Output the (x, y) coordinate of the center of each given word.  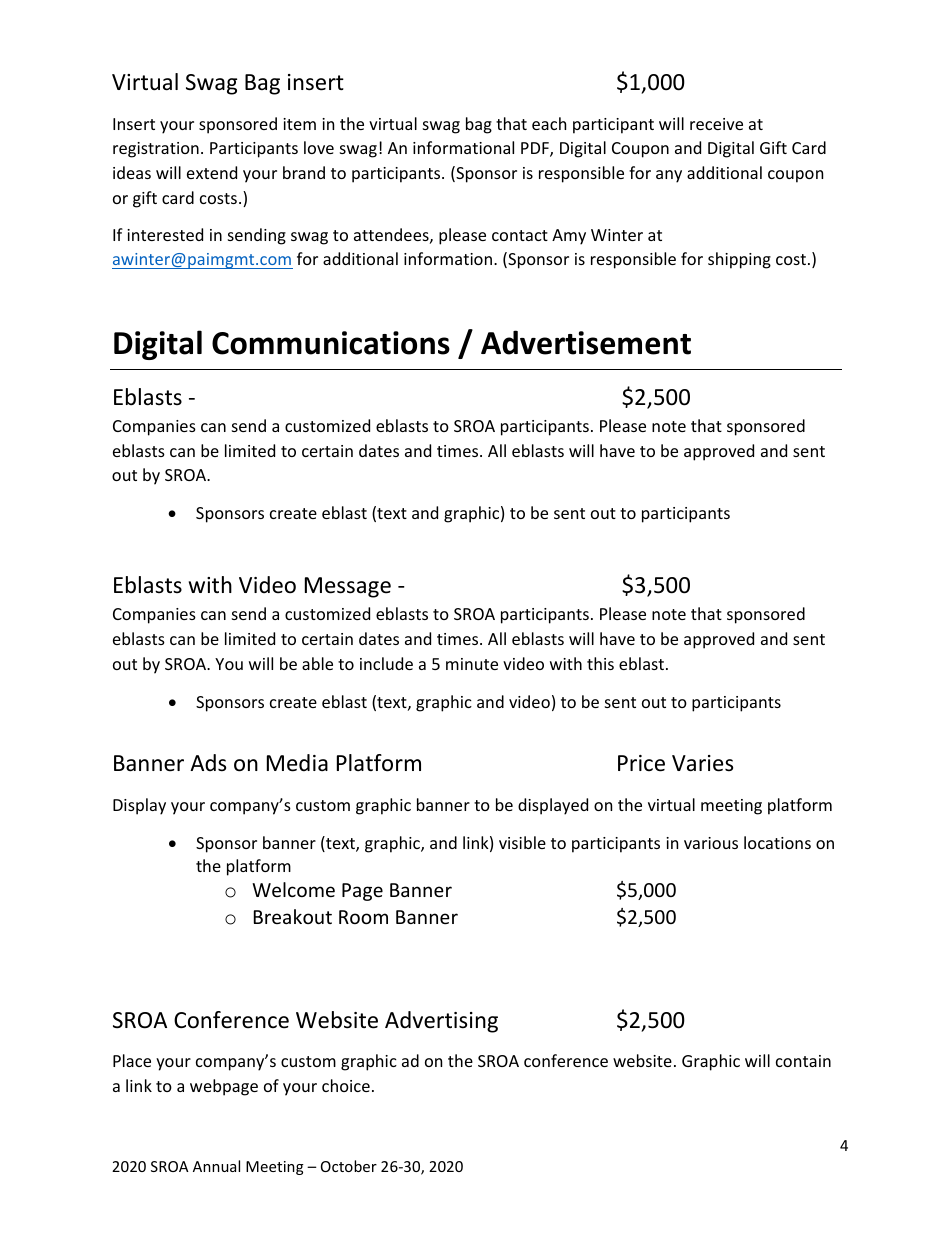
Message (348, 587)
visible (522, 842)
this (600, 663)
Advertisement (586, 342)
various (711, 843)
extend (212, 172)
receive (716, 124)
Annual (216, 1166)
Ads (208, 763)
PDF (536, 149)
